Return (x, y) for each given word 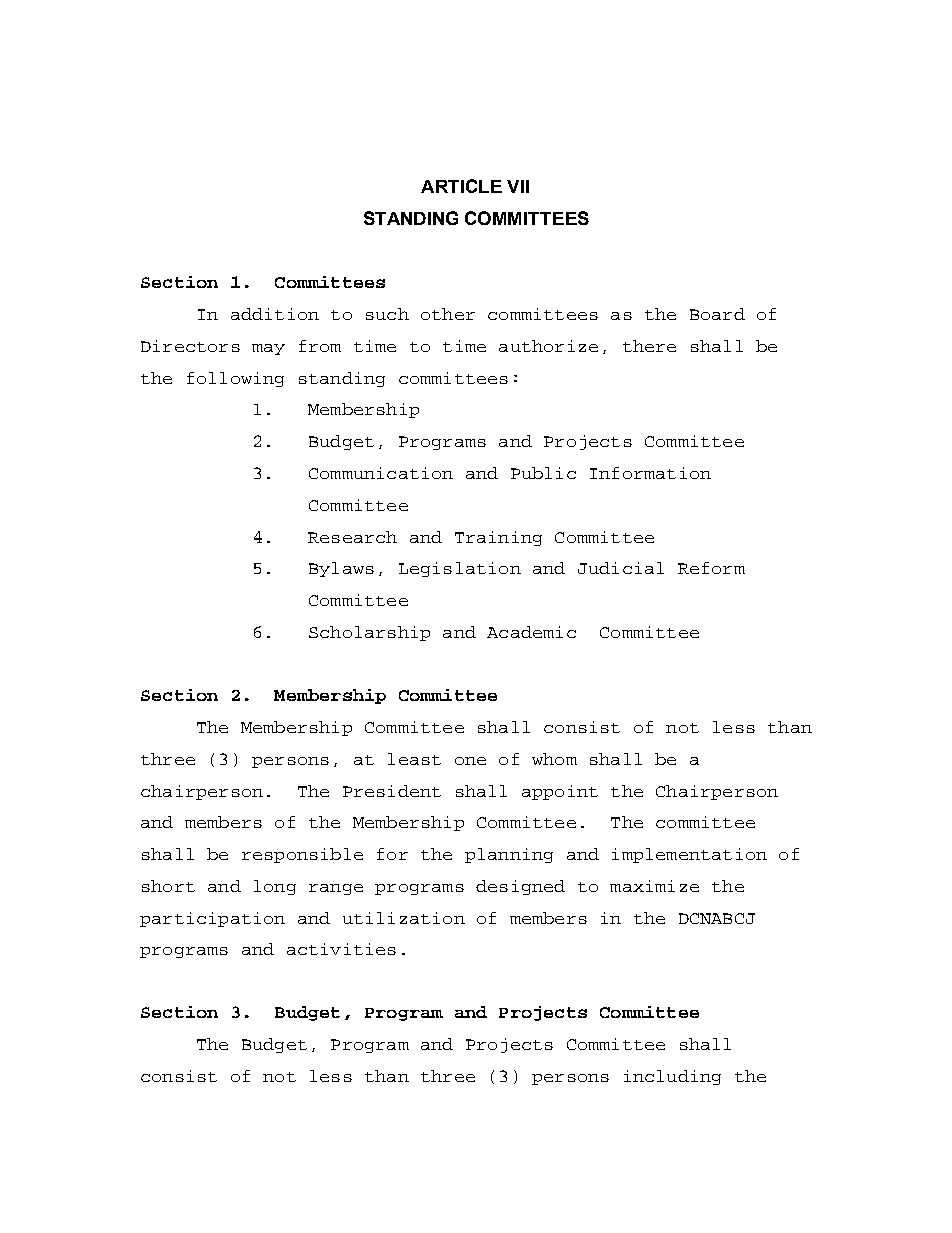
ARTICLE (461, 186)
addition (275, 314)
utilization (404, 918)
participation (212, 919)
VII (518, 186)
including (672, 1077)
